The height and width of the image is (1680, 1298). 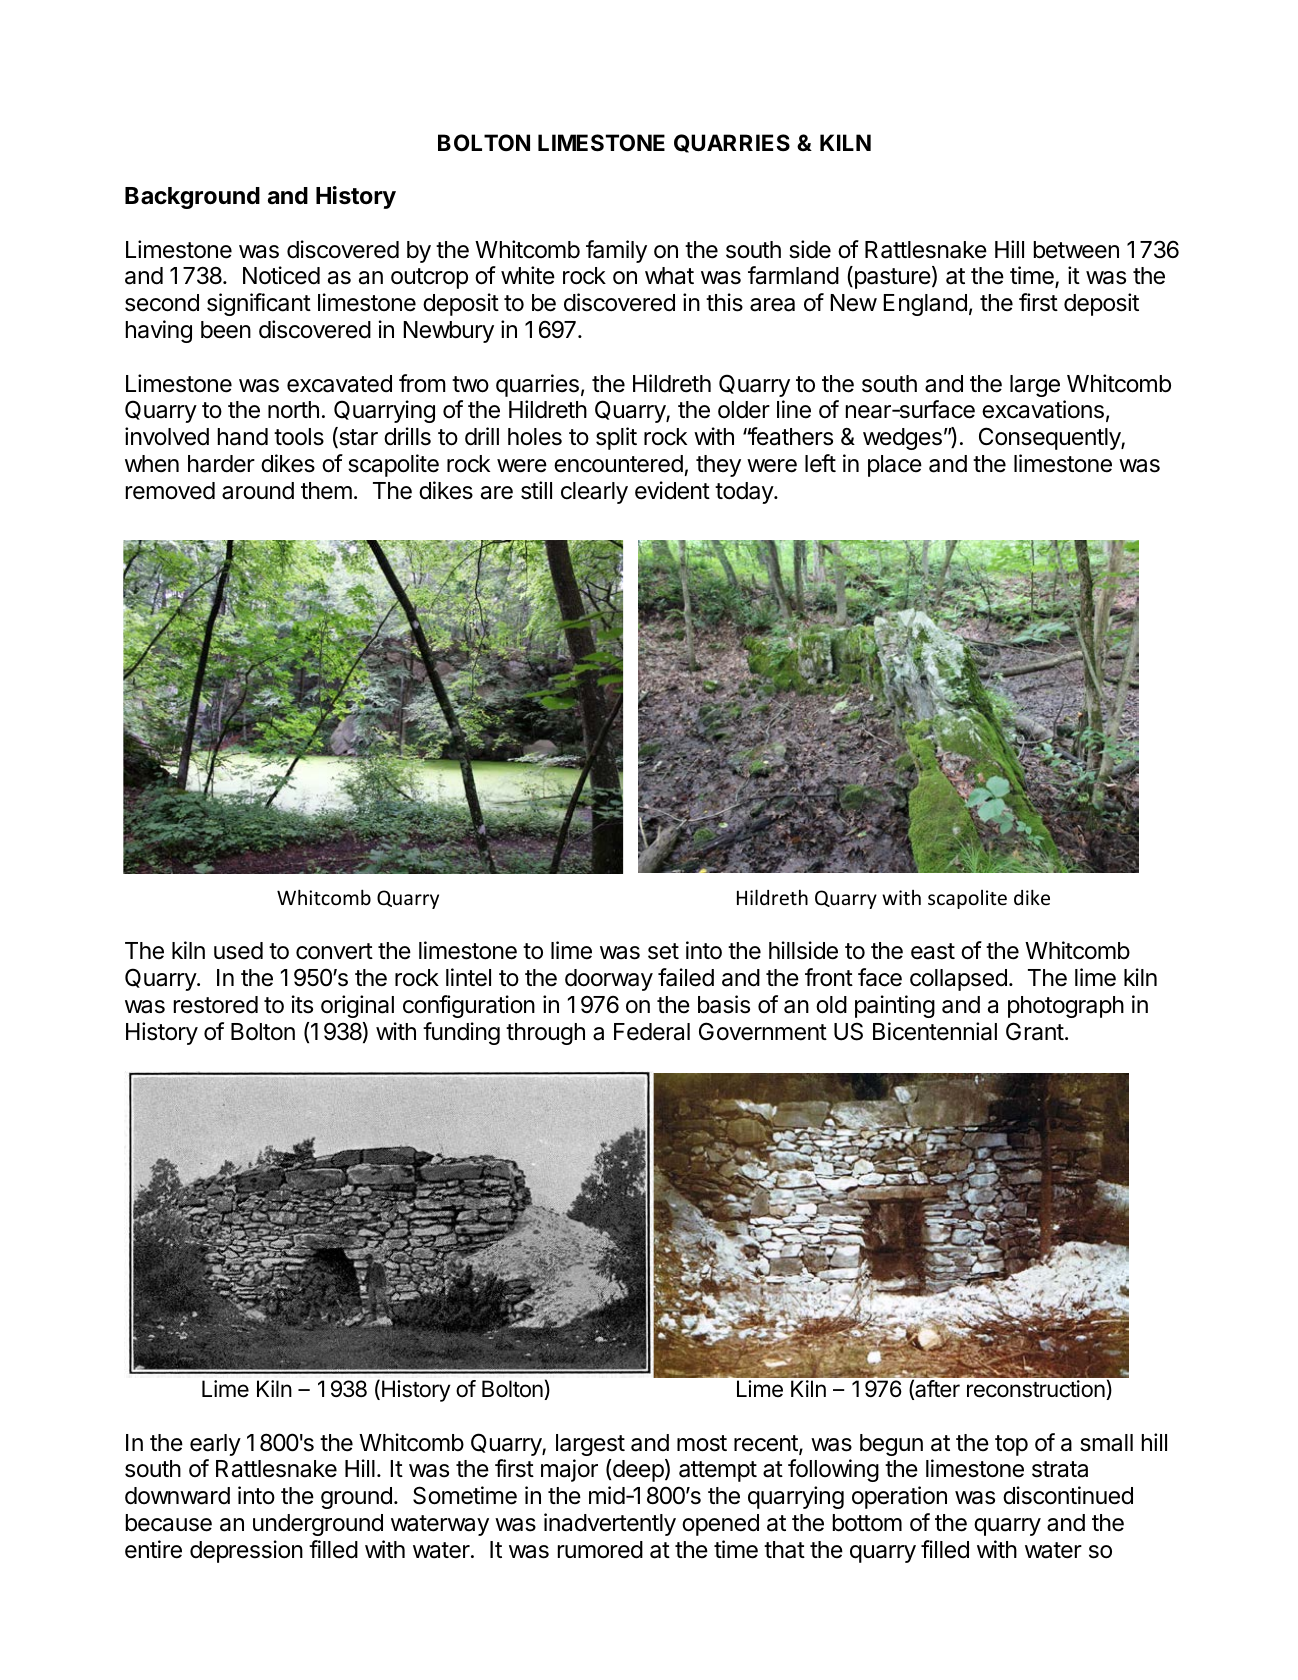 What do you see at coordinates (663, 951) in the image?
I see `set` at bounding box center [663, 951].
